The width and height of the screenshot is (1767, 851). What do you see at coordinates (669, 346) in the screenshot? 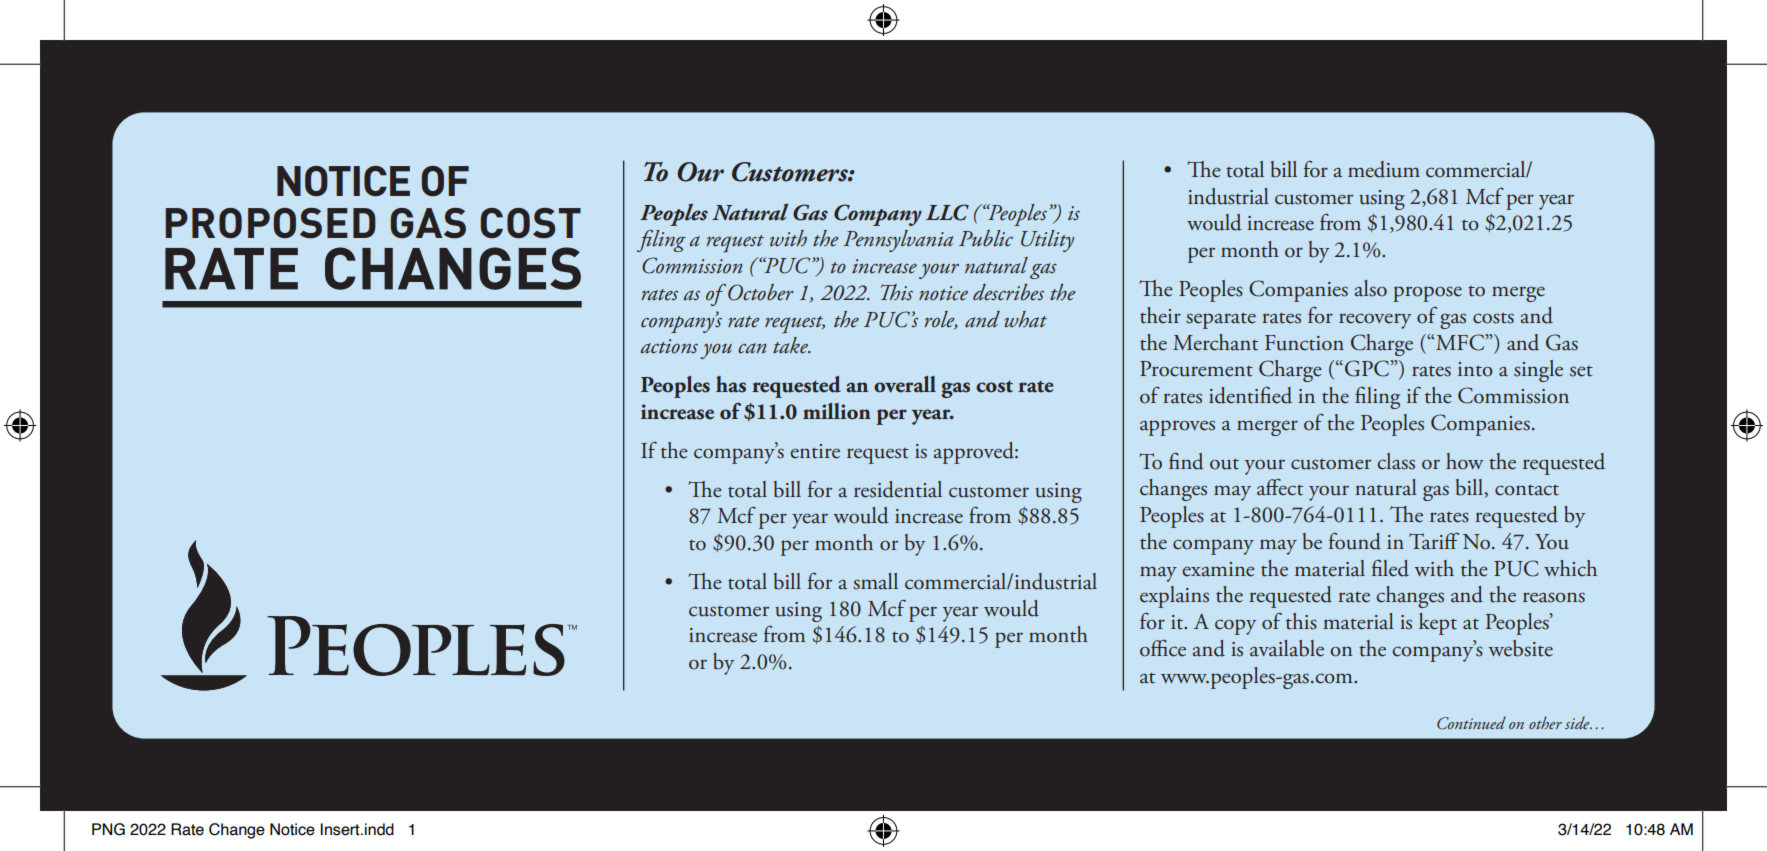
I see `actions` at bounding box center [669, 346].
